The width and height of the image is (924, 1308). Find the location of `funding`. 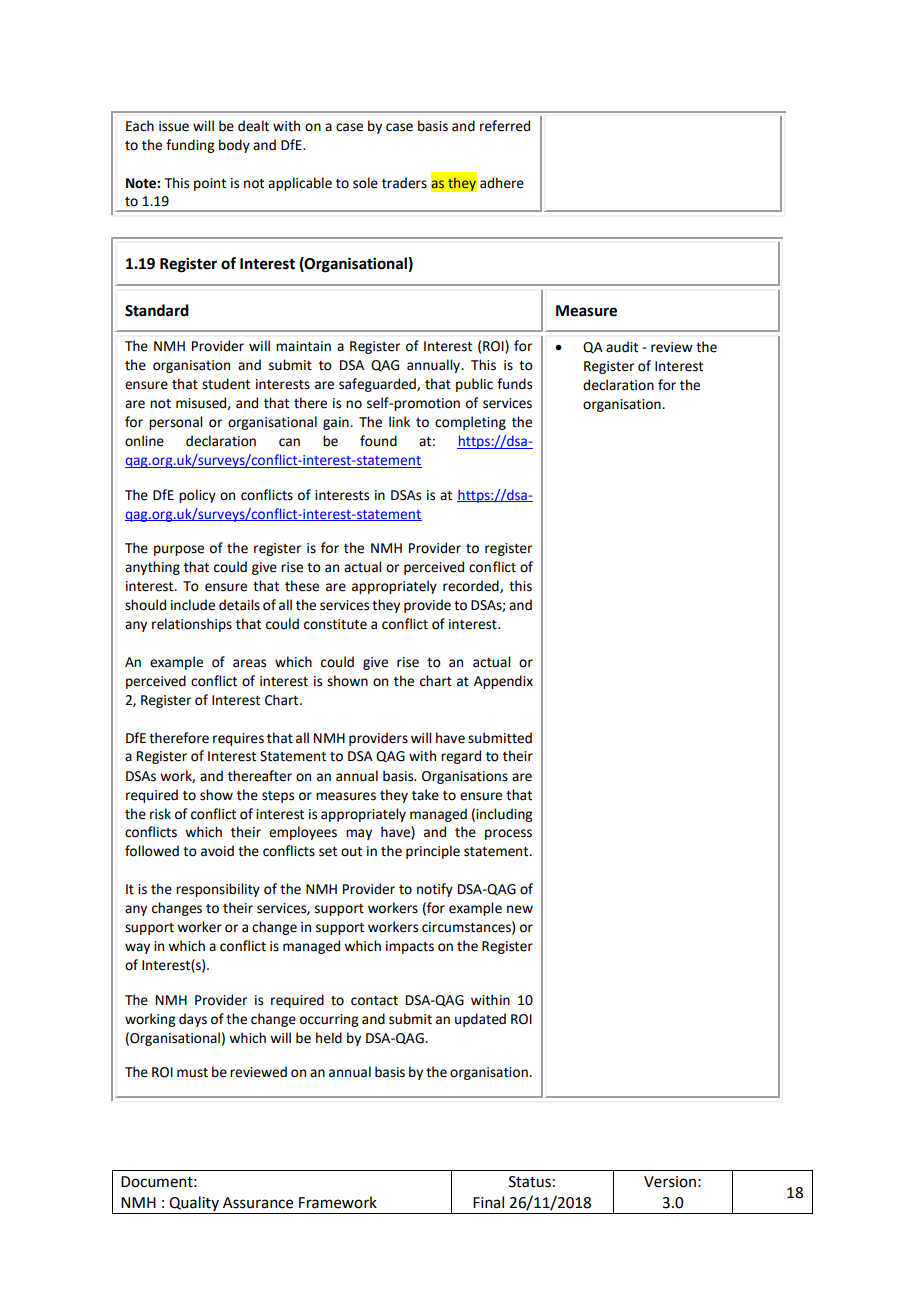

funding is located at coordinates (190, 146).
